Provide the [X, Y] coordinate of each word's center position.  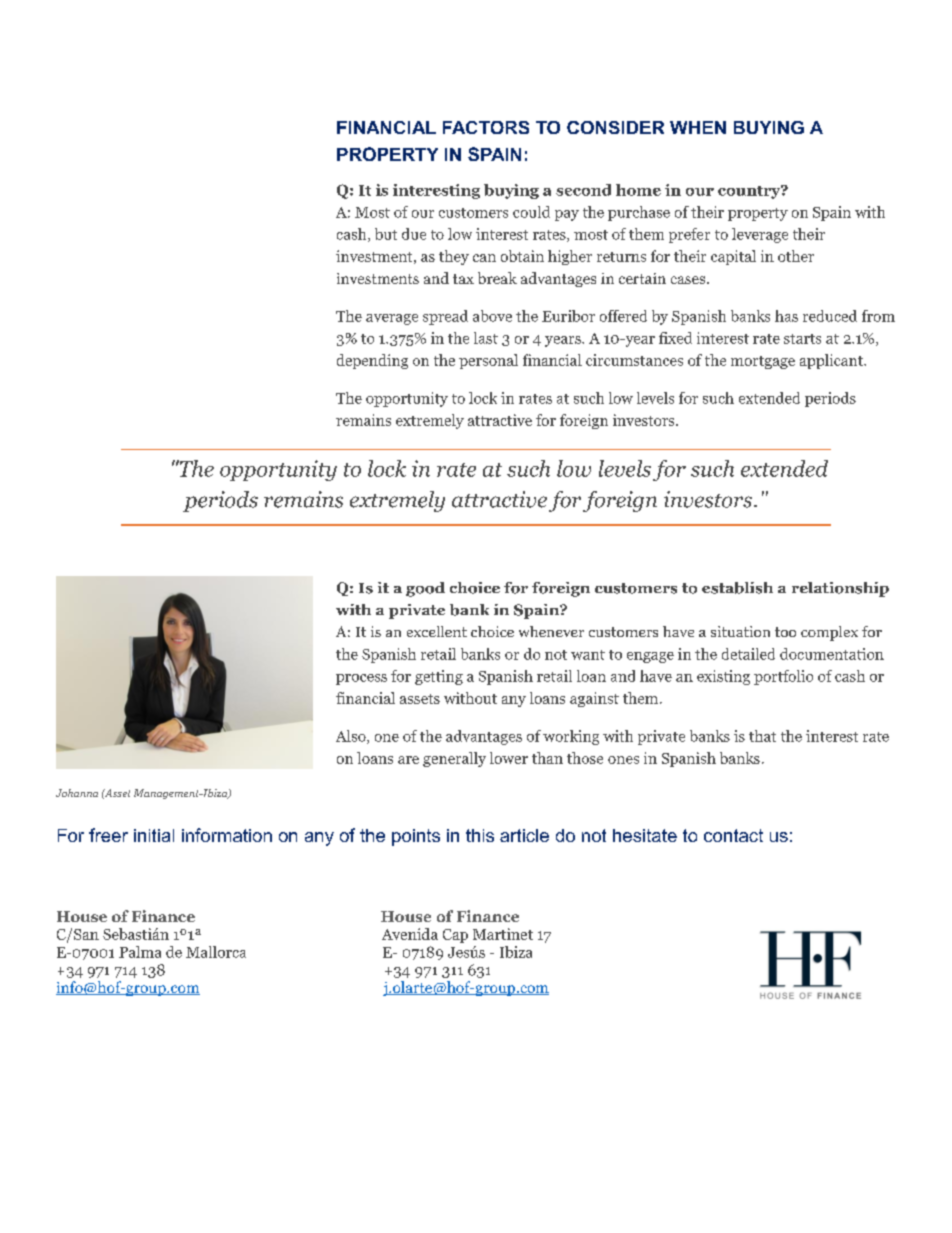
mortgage [763, 362]
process [361, 679]
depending [372, 361]
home [638, 190]
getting [439, 677]
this [480, 835]
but [386, 234]
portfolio [783, 677]
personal [488, 361]
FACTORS [486, 127]
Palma [140, 952]
